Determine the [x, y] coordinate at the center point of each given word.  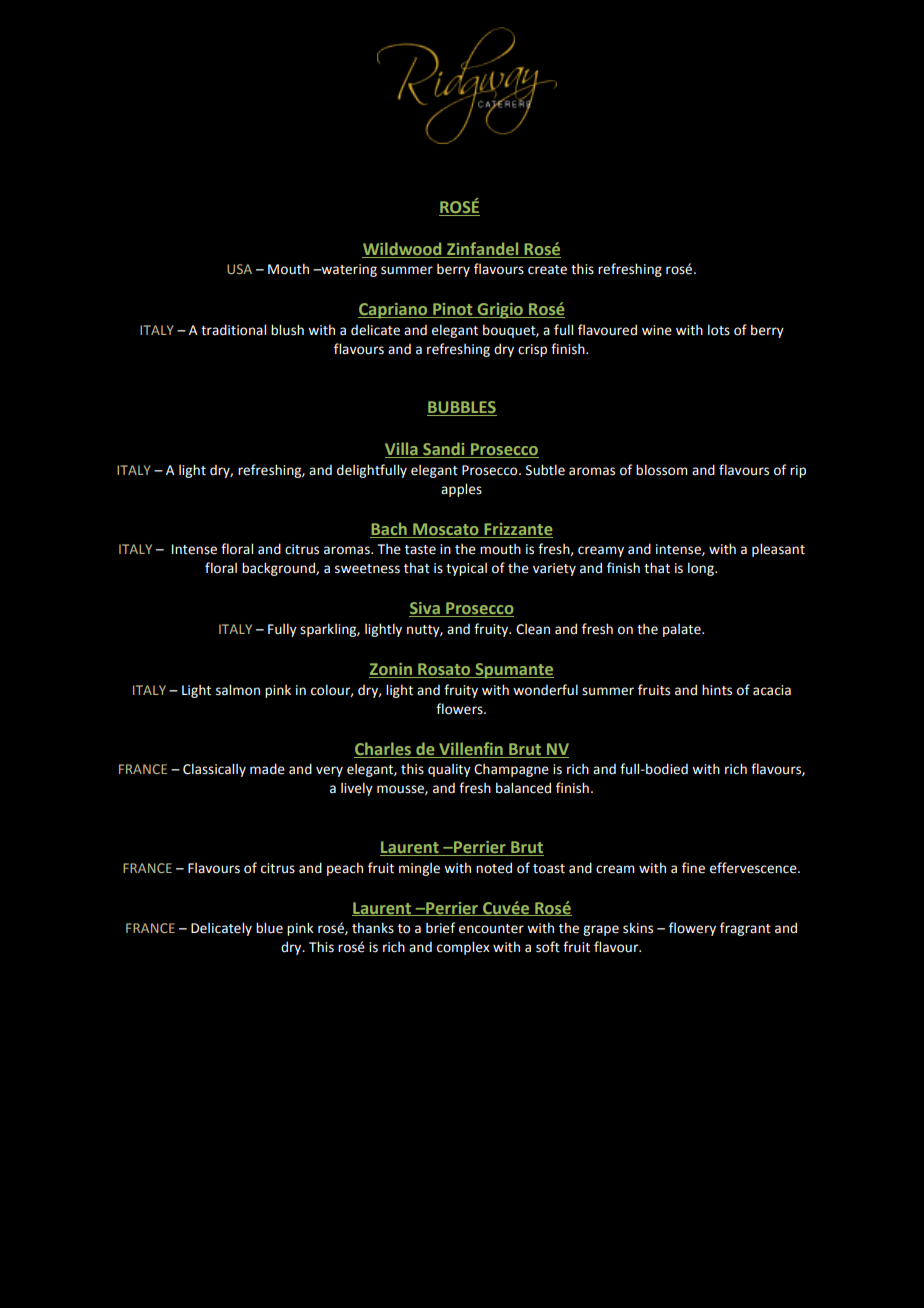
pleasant [778, 550]
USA [239, 269]
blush [287, 330]
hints [717, 690]
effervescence [754, 868]
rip [798, 471]
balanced [523, 788]
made [267, 769]
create [547, 270]
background [279, 569]
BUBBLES [462, 408]
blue [269, 928]
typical [466, 569]
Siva [425, 609]
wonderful [545, 690]
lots [719, 330]
